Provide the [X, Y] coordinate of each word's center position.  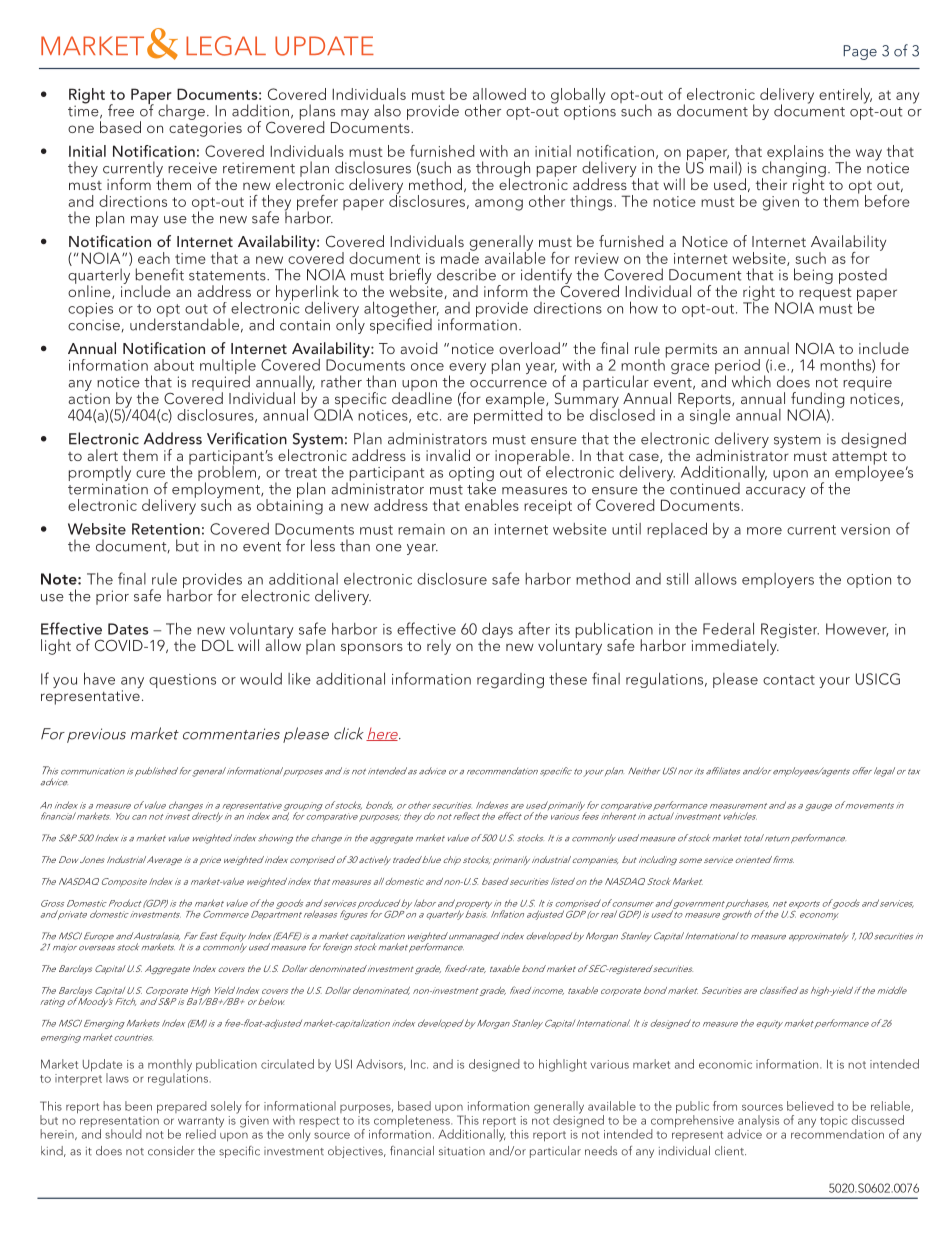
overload [529, 348]
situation [462, 1151]
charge [181, 112]
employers [778, 580]
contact [789, 680]
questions [182, 681]
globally [578, 97]
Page [860, 52]
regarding [510, 680]
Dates [128, 629]
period [737, 368]
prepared [182, 1107]
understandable [184, 323]
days [497, 631]
